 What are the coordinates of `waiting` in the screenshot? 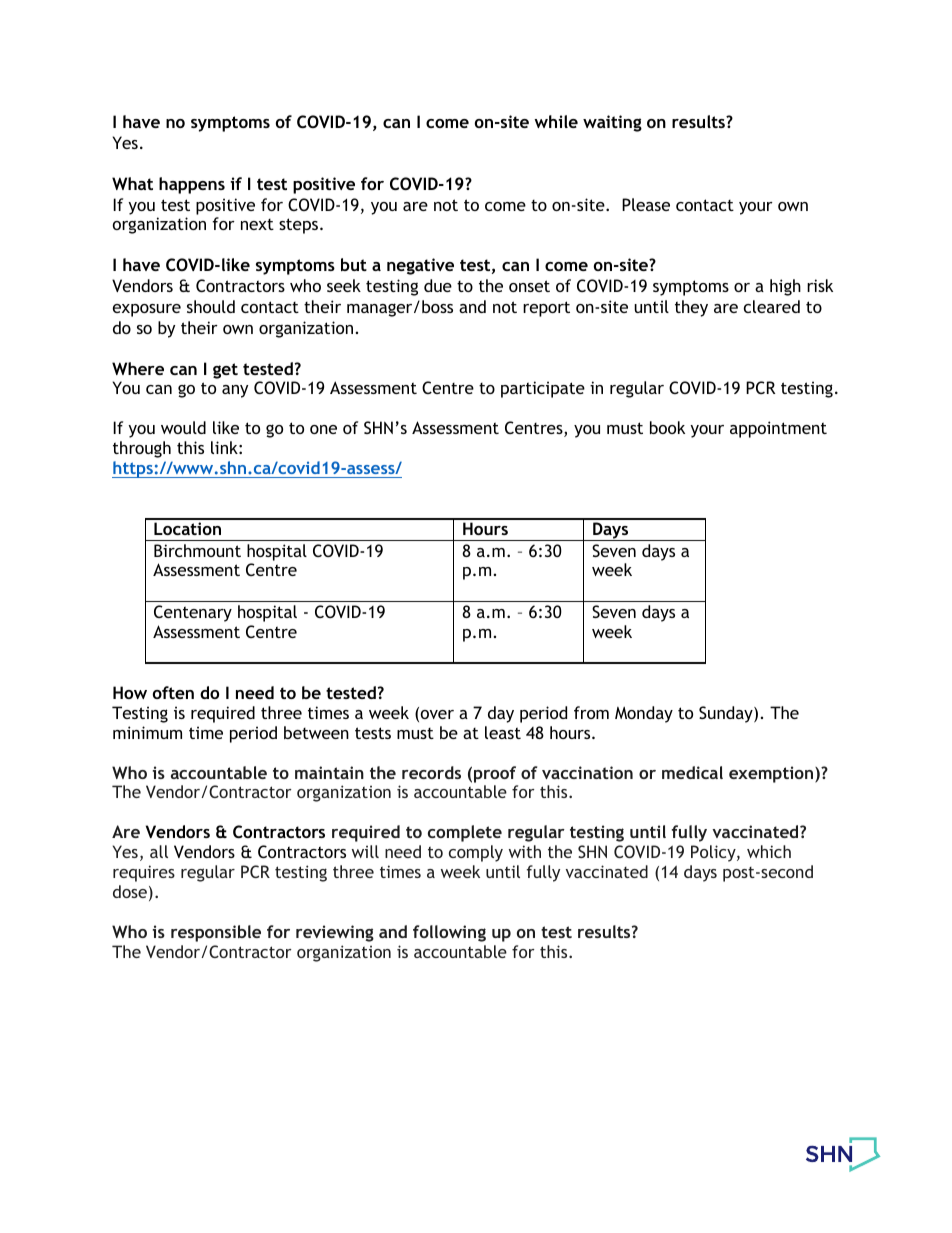 It's located at (612, 123).
